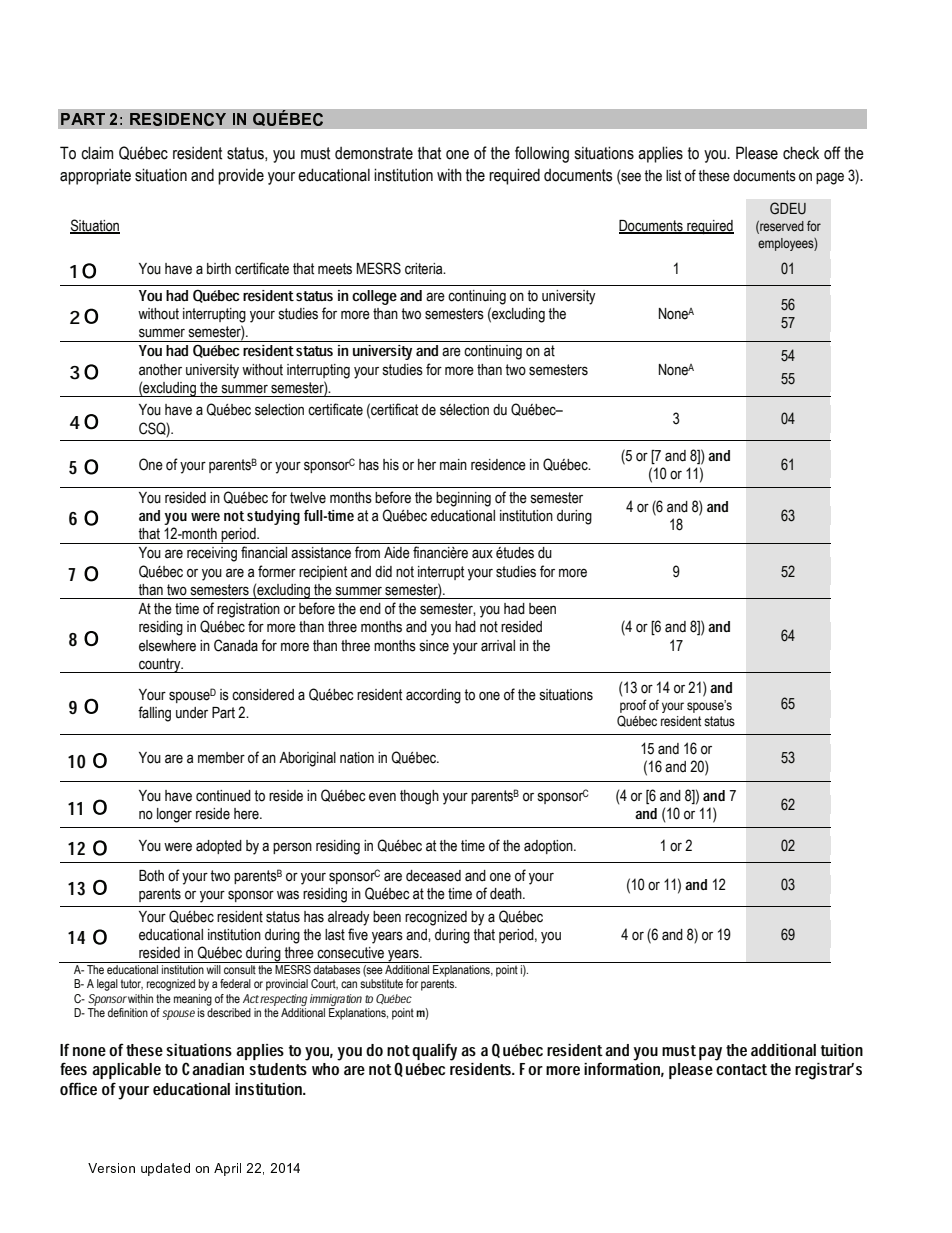  What do you see at coordinates (160, 665) in the screenshot?
I see `country` at bounding box center [160, 665].
